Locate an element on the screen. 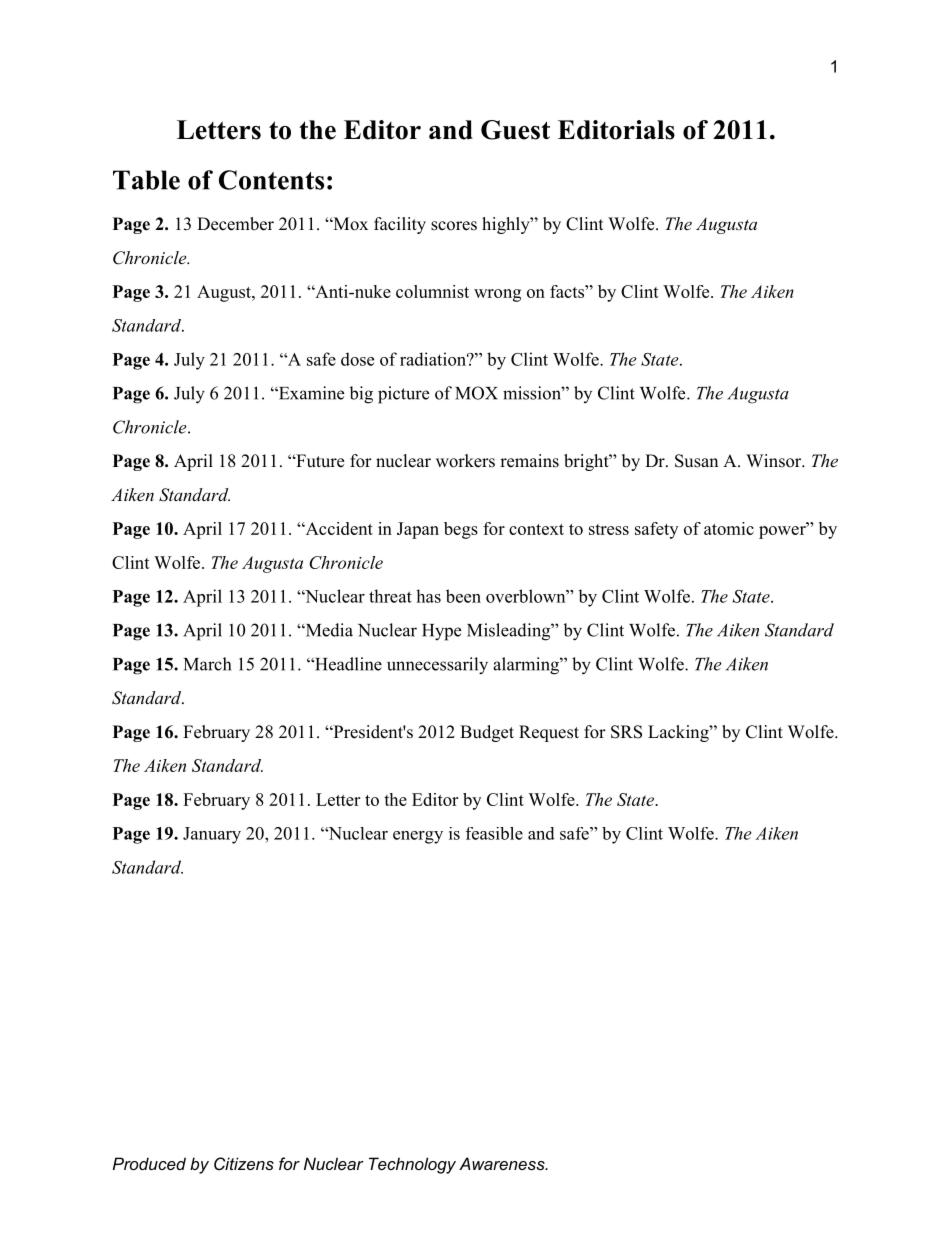 This screenshot has height=1233, width=952. picture is located at coordinates (403, 395).
